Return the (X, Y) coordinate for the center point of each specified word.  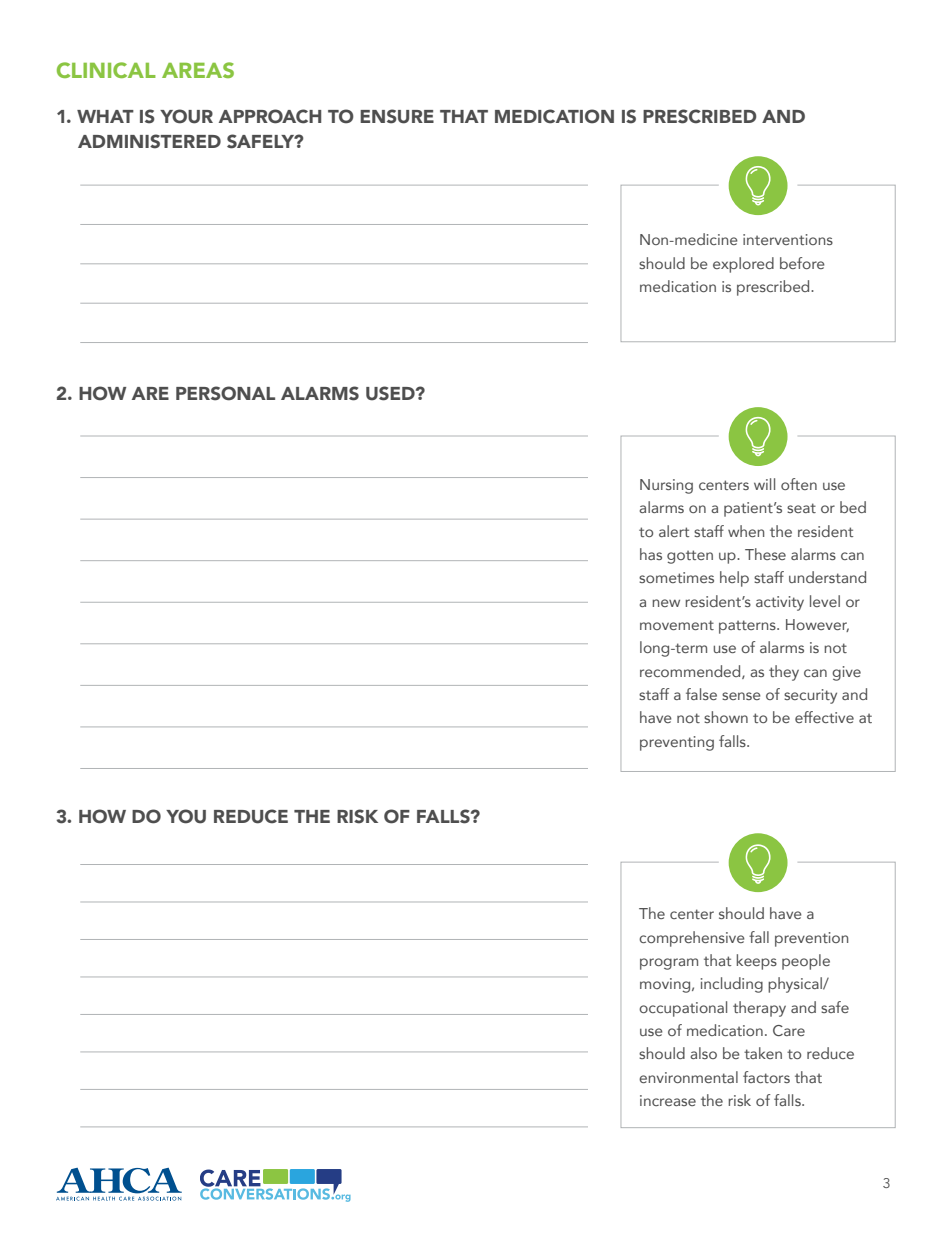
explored (743, 265)
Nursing (666, 486)
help (734, 579)
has (651, 554)
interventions (788, 239)
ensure (397, 116)
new (666, 603)
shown (726, 717)
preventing (677, 743)
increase (668, 1100)
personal (225, 393)
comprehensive (692, 939)
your (186, 116)
